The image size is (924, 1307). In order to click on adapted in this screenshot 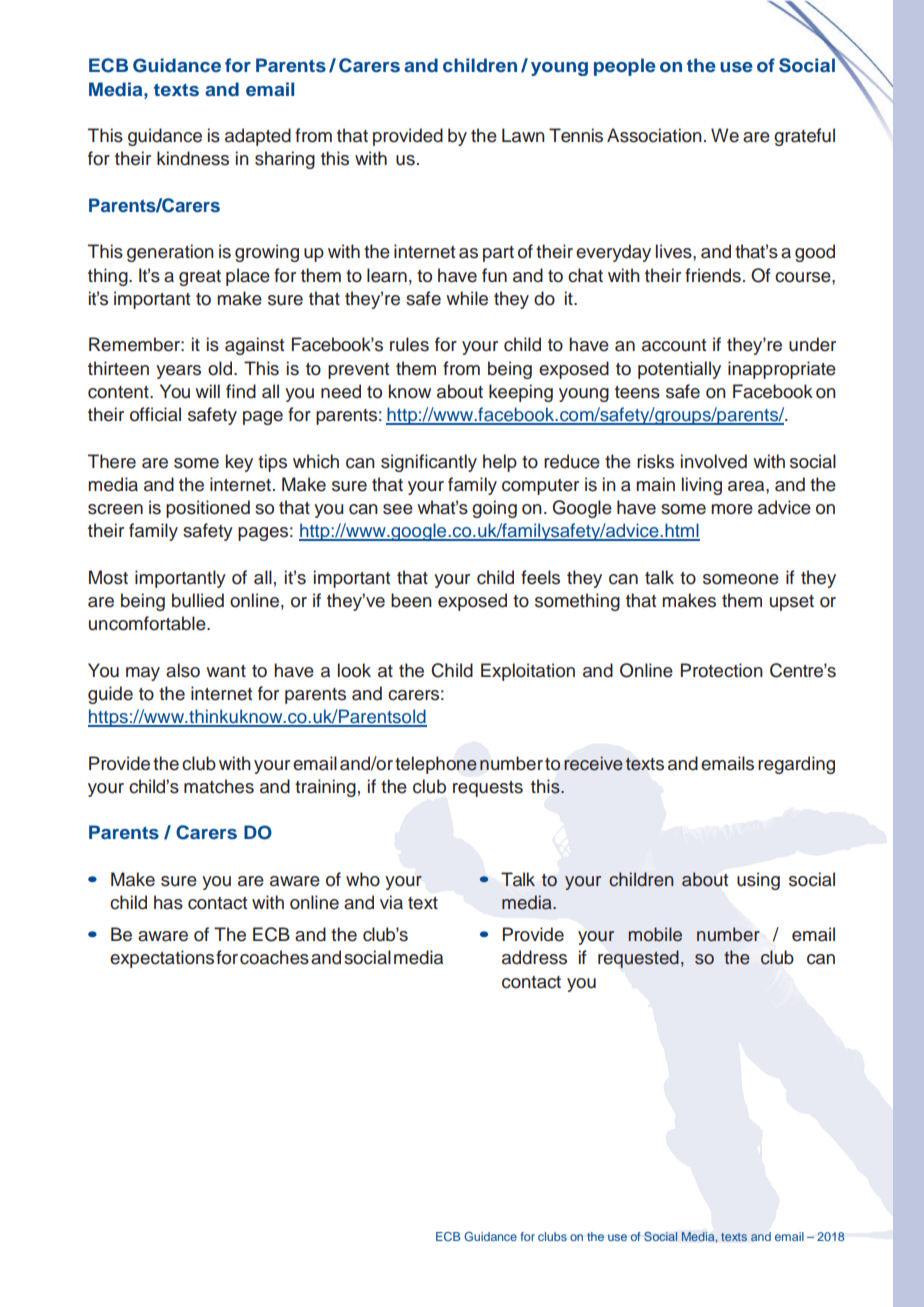, I will do `click(258, 137)`.
